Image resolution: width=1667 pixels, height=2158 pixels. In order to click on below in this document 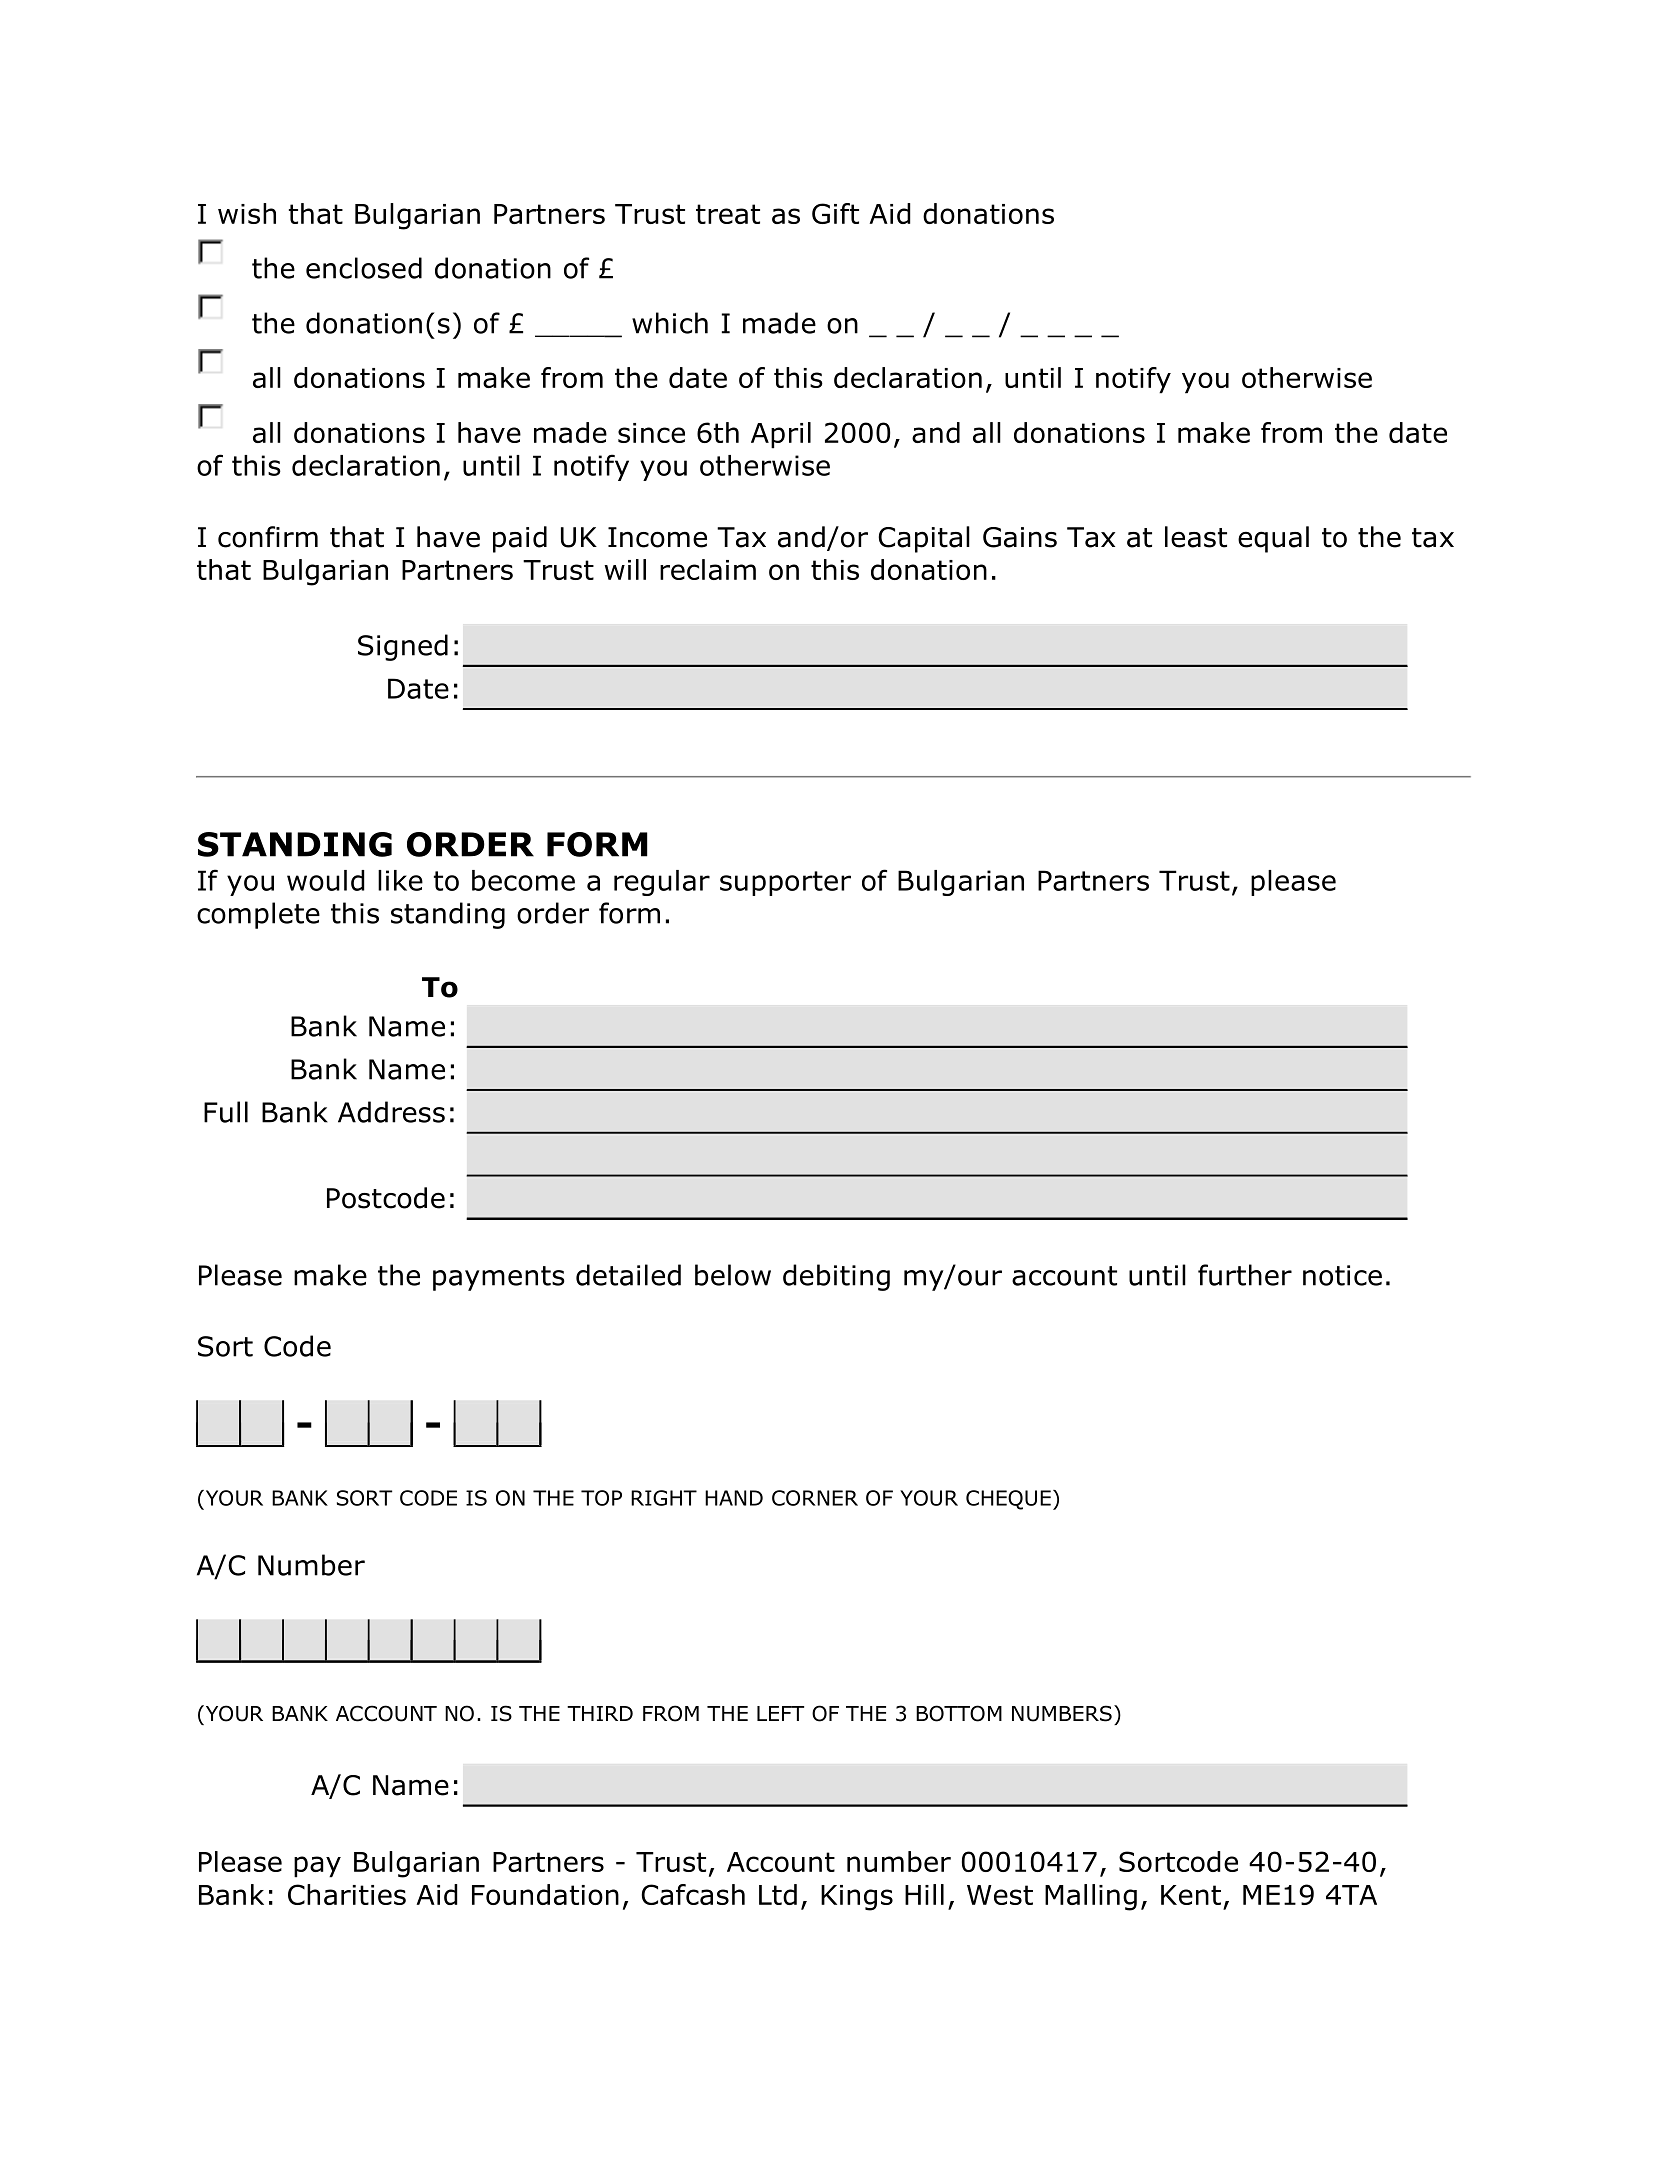, I will do `click(733, 1275)`.
